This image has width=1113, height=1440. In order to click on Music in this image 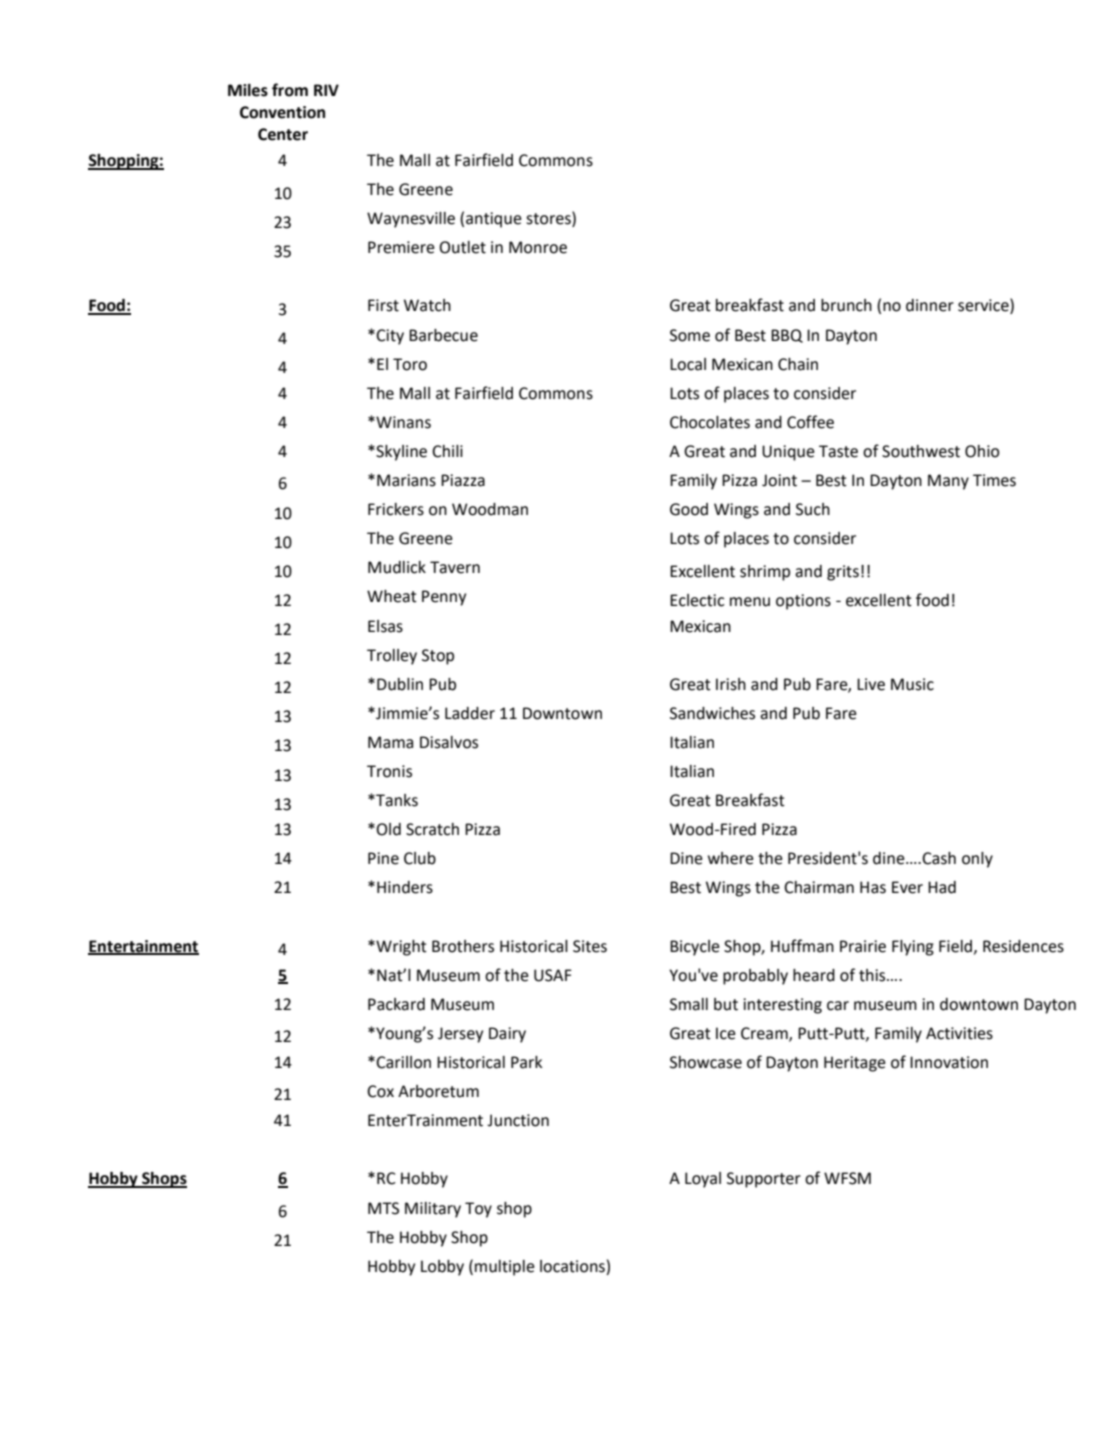, I will do `click(912, 684)`.
